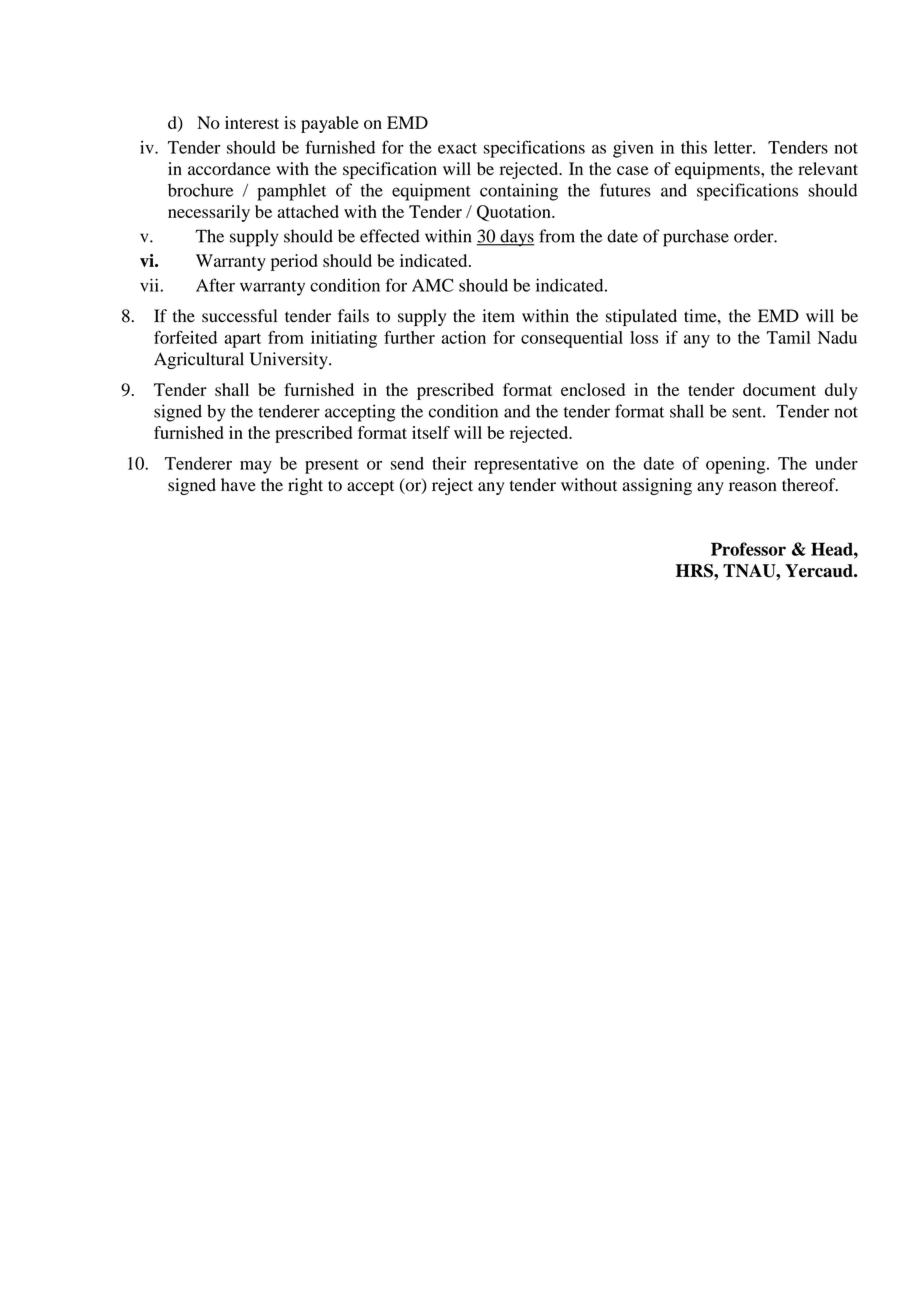 Image resolution: width=924 pixels, height=1308 pixels. I want to click on action, so click(463, 337).
